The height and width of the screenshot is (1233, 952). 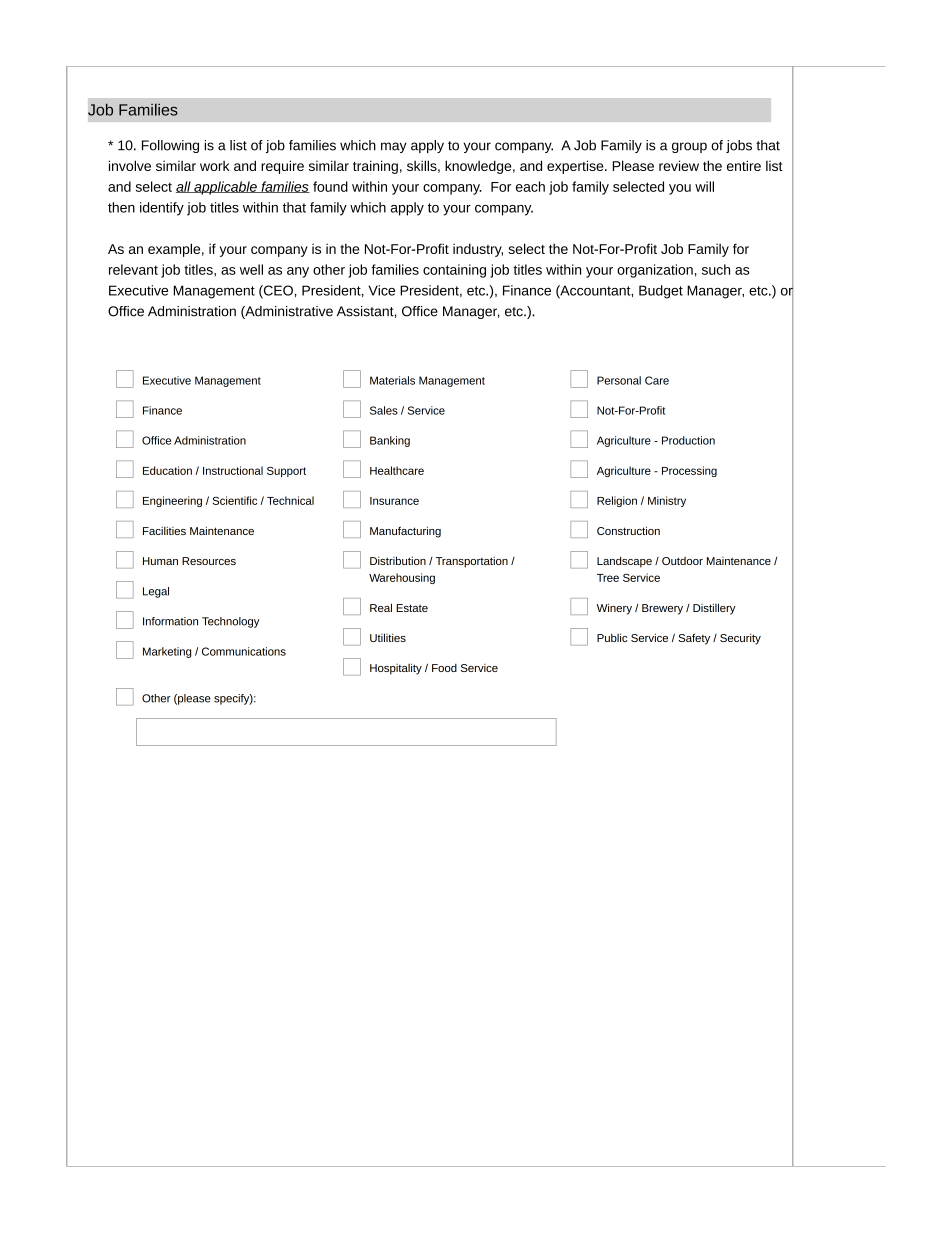 I want to click on containing, so click(x=454, y=271).
